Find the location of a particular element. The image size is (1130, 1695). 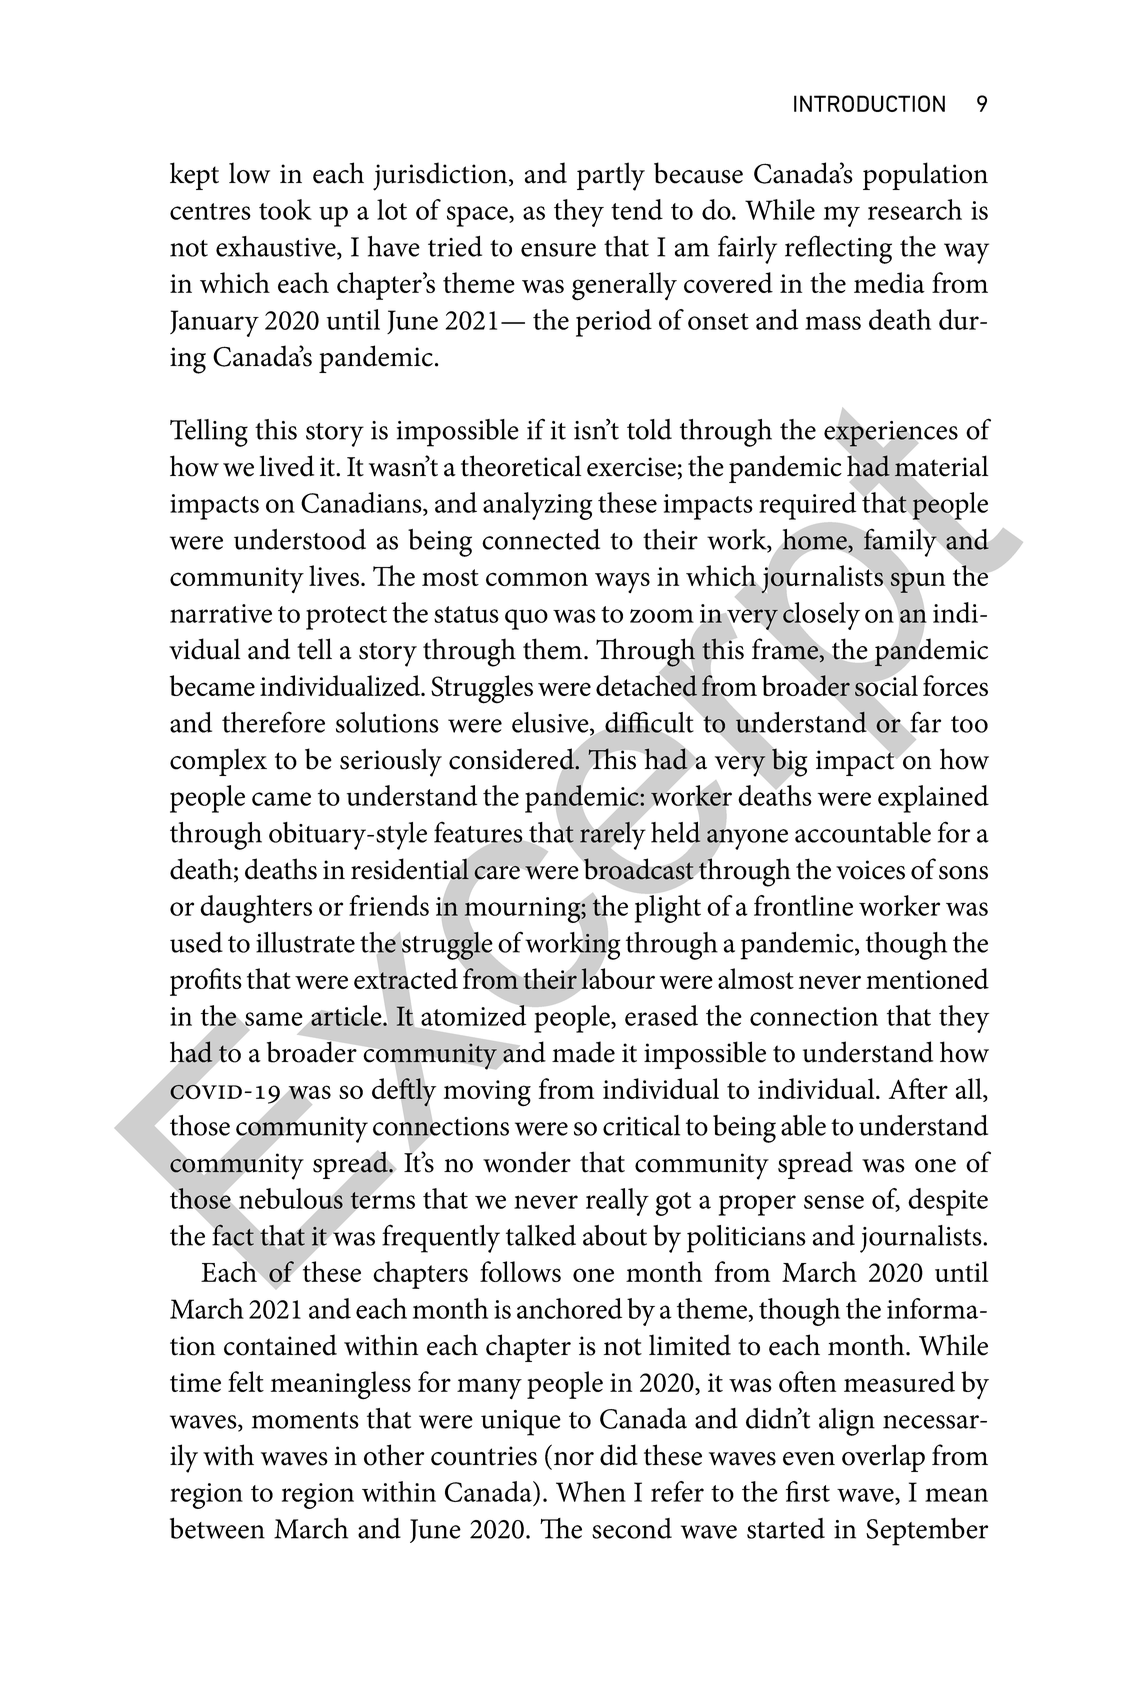

quo is located at coordinates (526, 619).
